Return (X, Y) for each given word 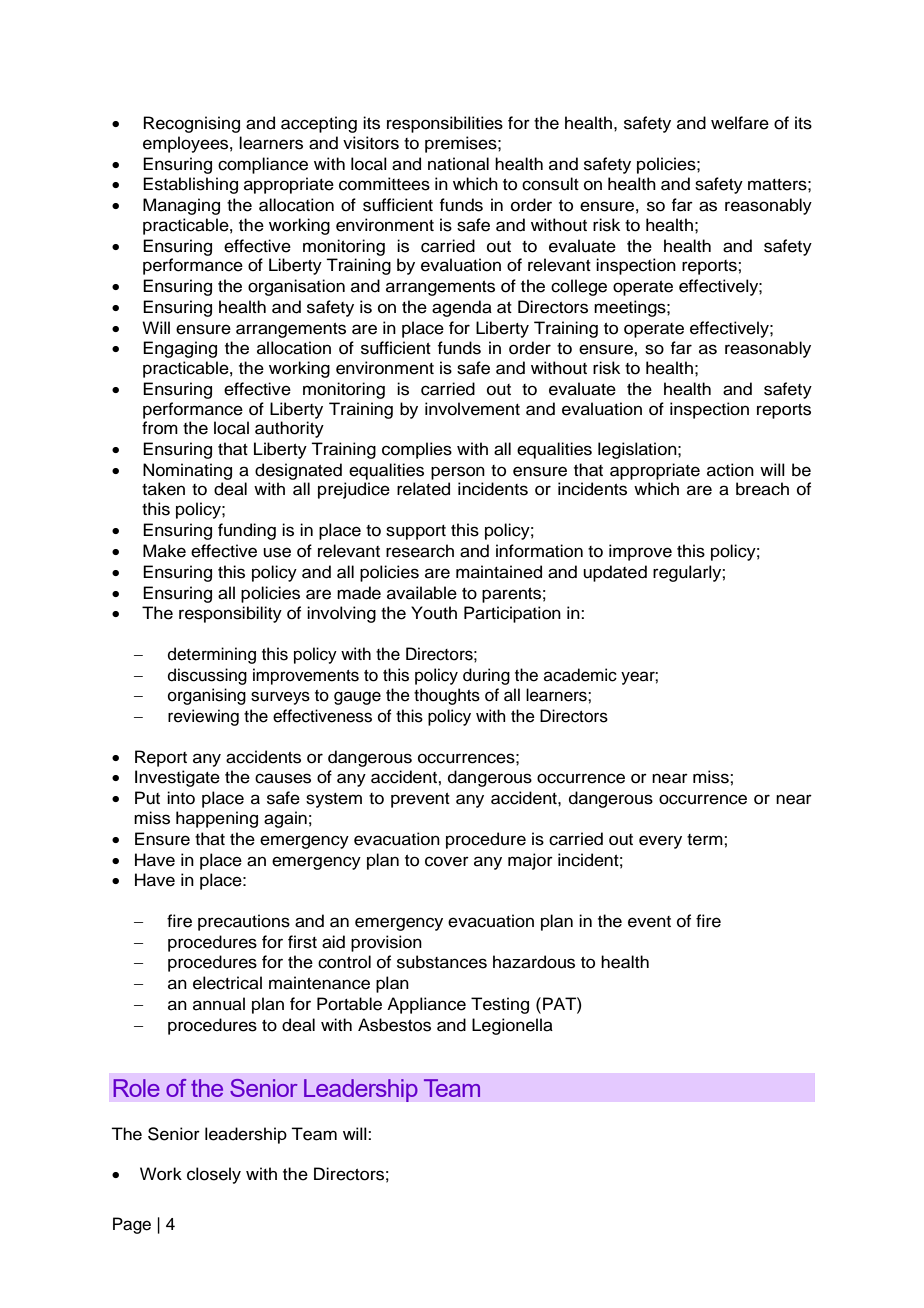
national (458, 164)
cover (447, 861)
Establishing (190, 185)
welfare (740, 123)
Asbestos (394, 1025)
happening (217, 819)
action (730, 470)
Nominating (187, 471)
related (423, 489)
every (660, 842)
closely (214, 1175)
